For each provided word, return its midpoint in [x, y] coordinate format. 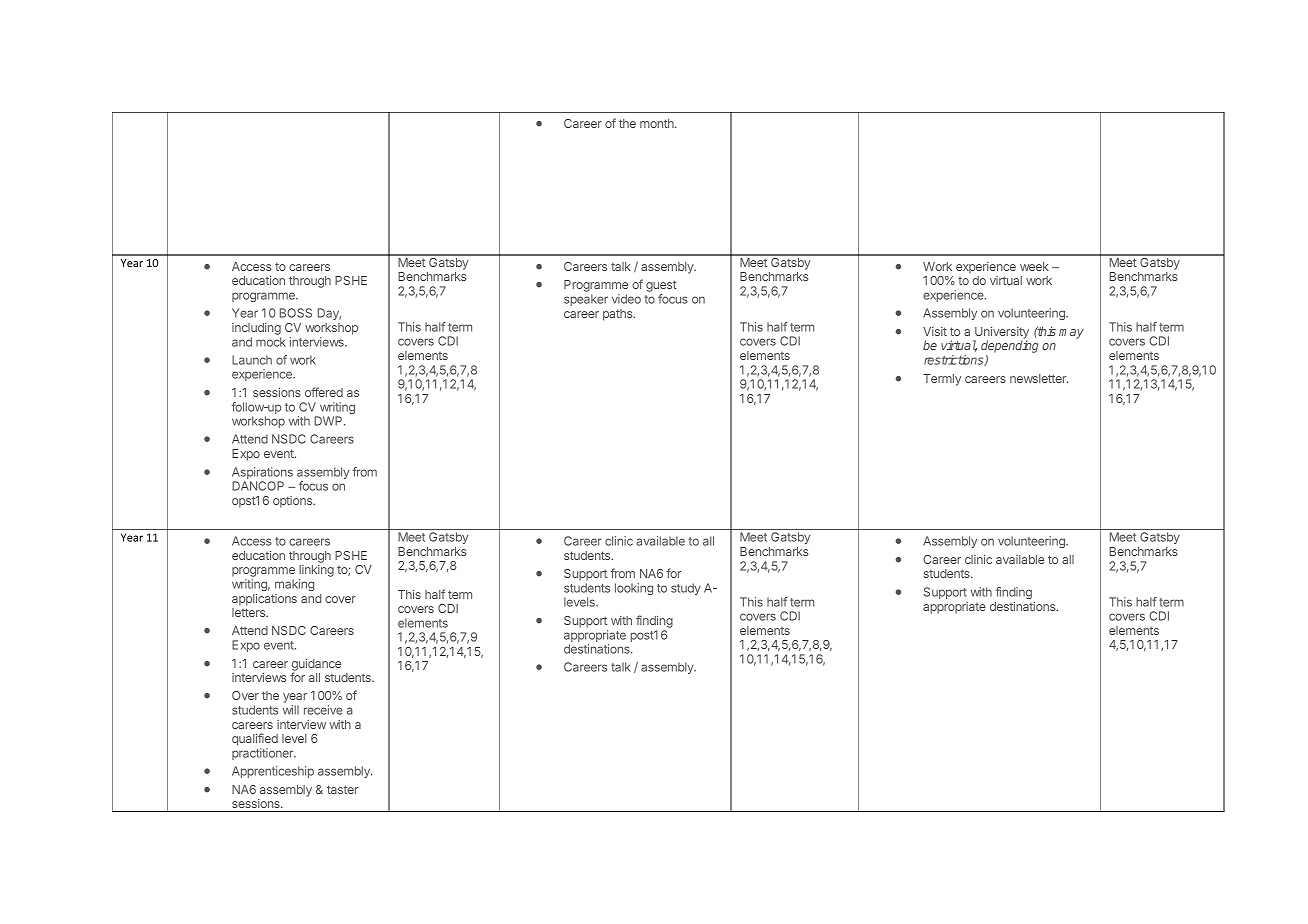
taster [342, 789]
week [1034, 266]
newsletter [1039, 378]
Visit [935, 331]
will [291, 710]
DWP [330, 421]
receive [323, 710]
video [626, 299]
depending [1010, 348]
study [686, 589]
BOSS [296, 313]
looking [634, 589]
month [658, 123]
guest [661, 287]
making [294, 585]
